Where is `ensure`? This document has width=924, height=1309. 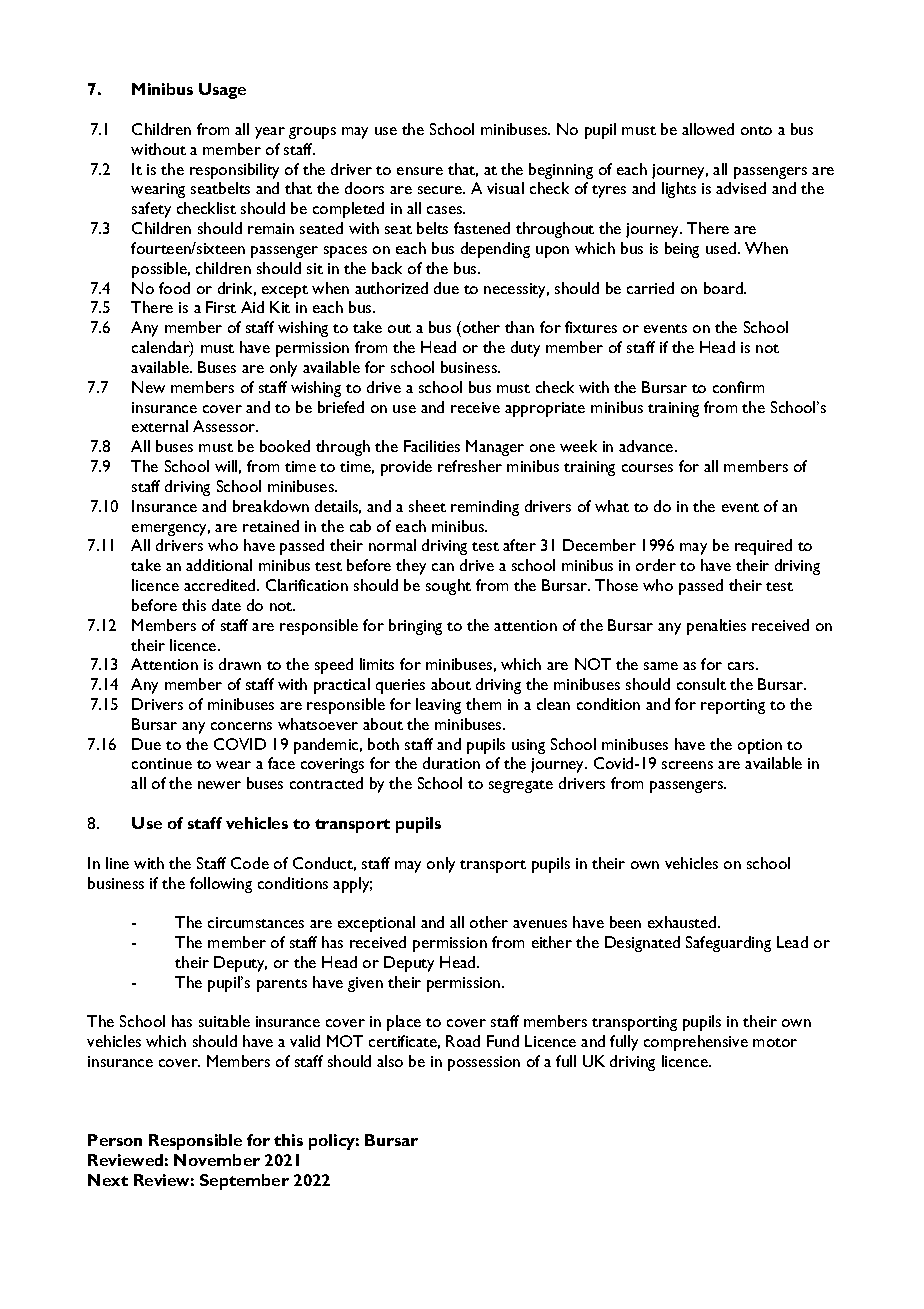 ensure is located at coordinates (420, 171).
